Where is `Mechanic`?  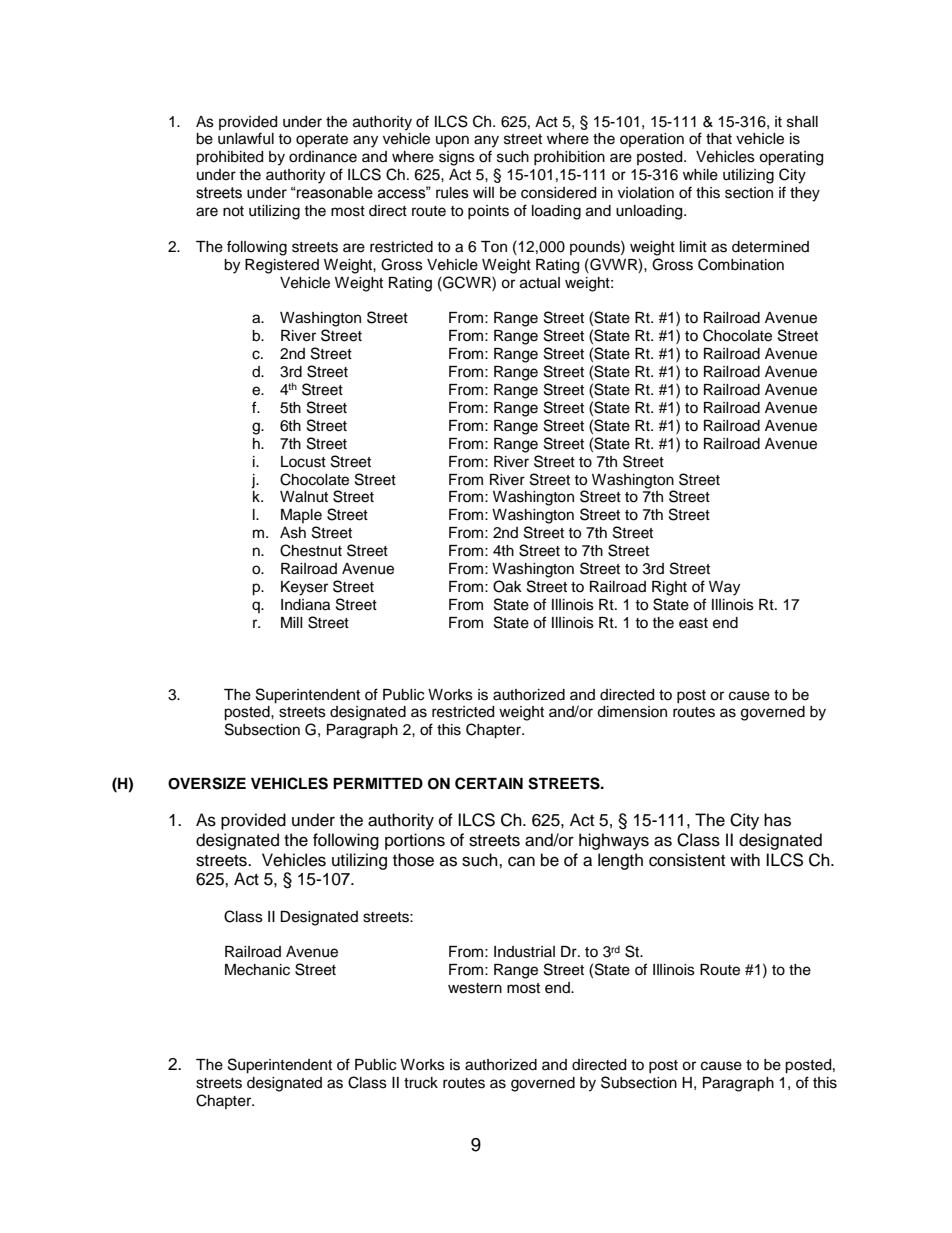
Mechanic is located at coordinates (257, 970).
